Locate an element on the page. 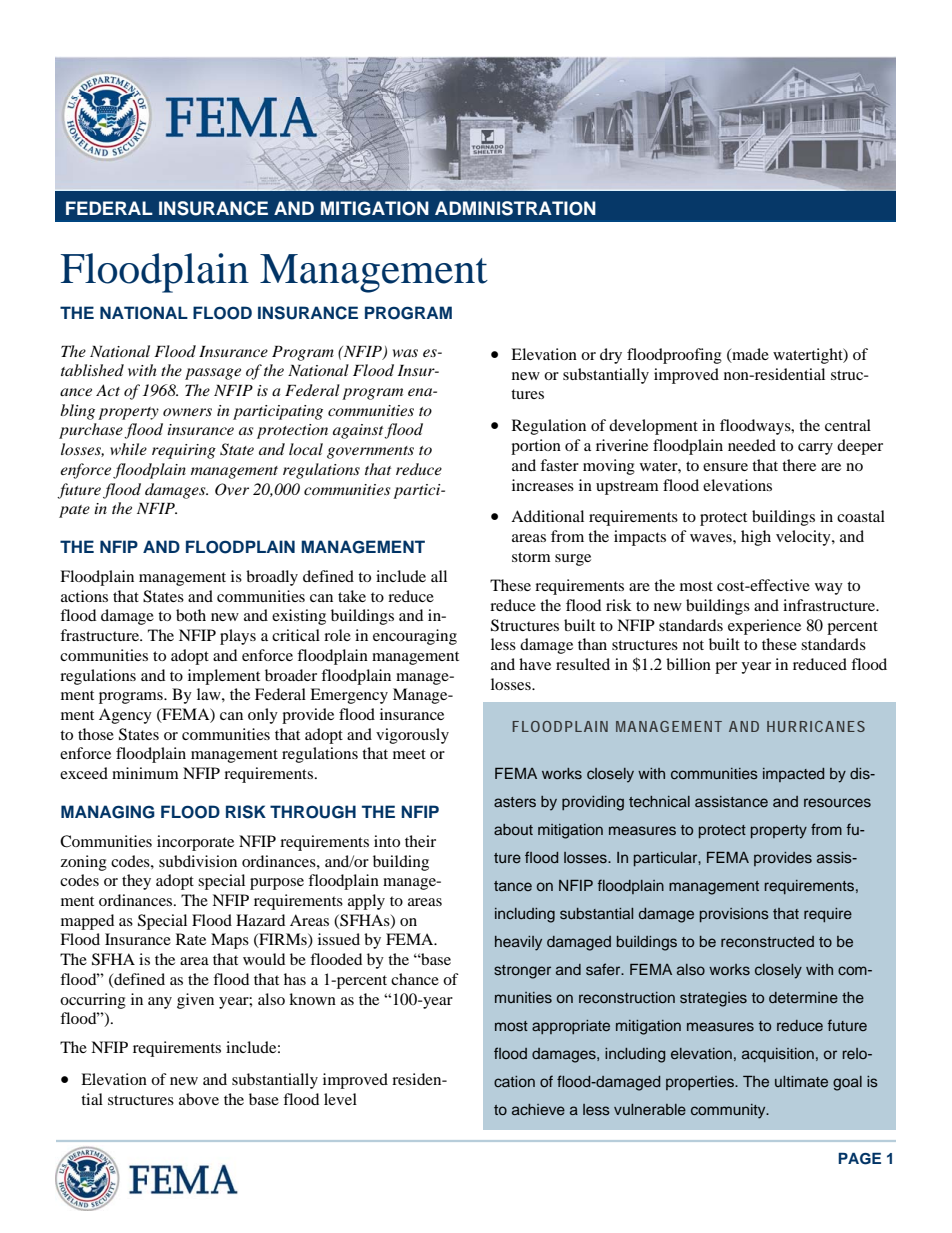 The image size is (952, 1233). made is located at coordinates (749, 355).
